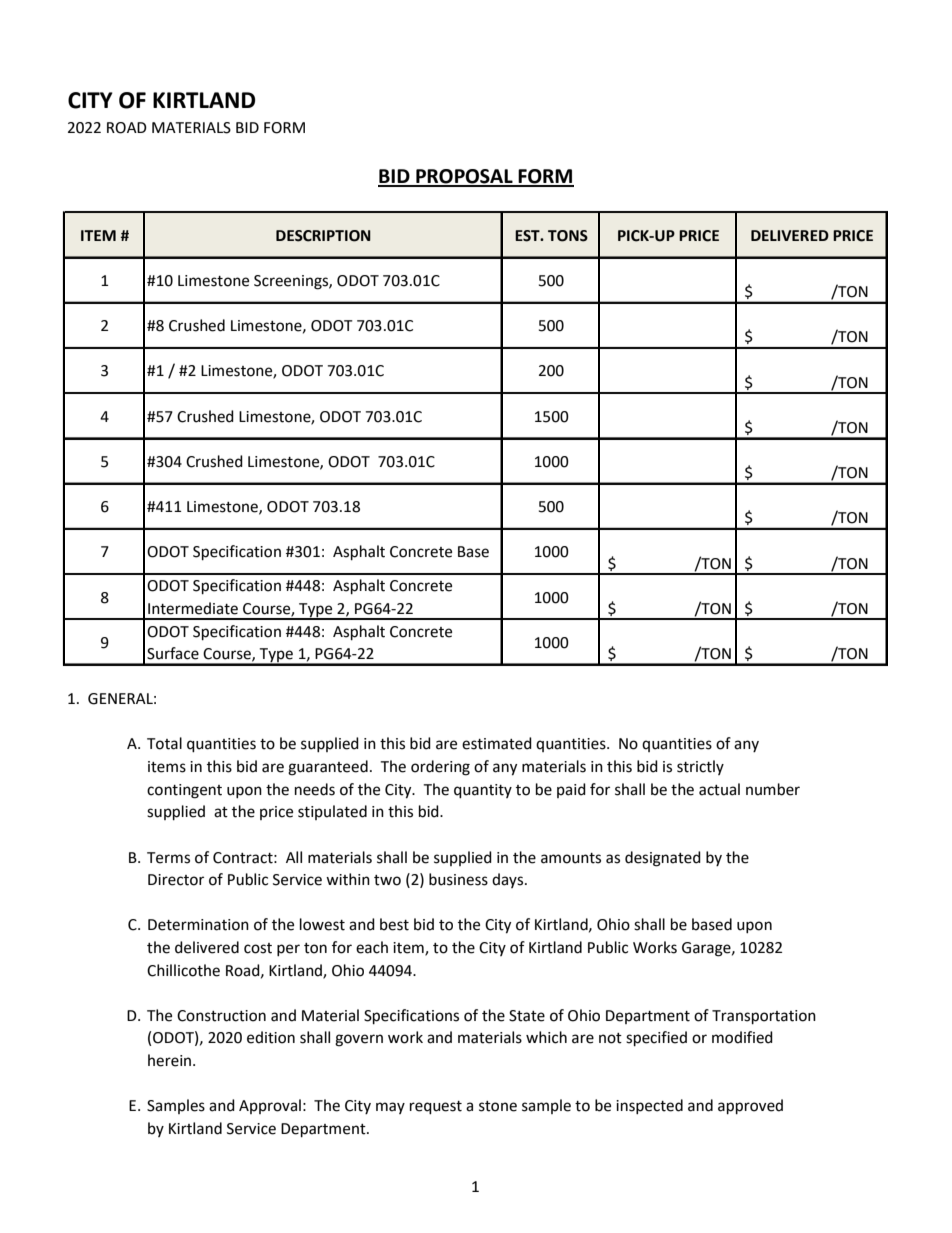  Describe the element at coordinates (568, 236) in the screenshot. I see `TONS` at that location.
